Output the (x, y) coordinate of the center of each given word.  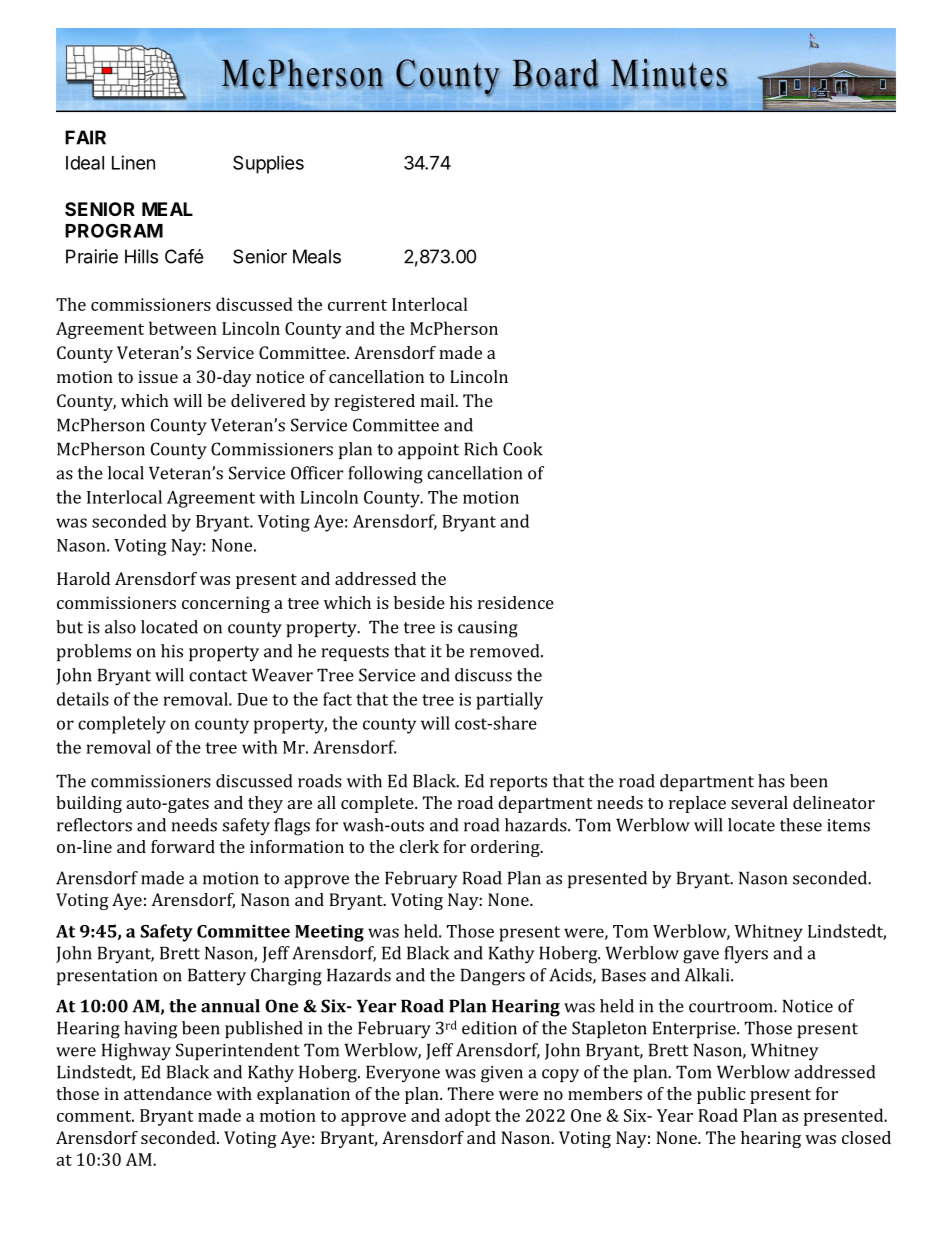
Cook (523, 449)
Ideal (85, 163)
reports (518, 783)
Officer (317, 473)
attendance (168, 1093)
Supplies (268, 164)
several (759, 802)
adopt (468, 1117)
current (357, 305)
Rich (481, 449)
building (89, 804)
